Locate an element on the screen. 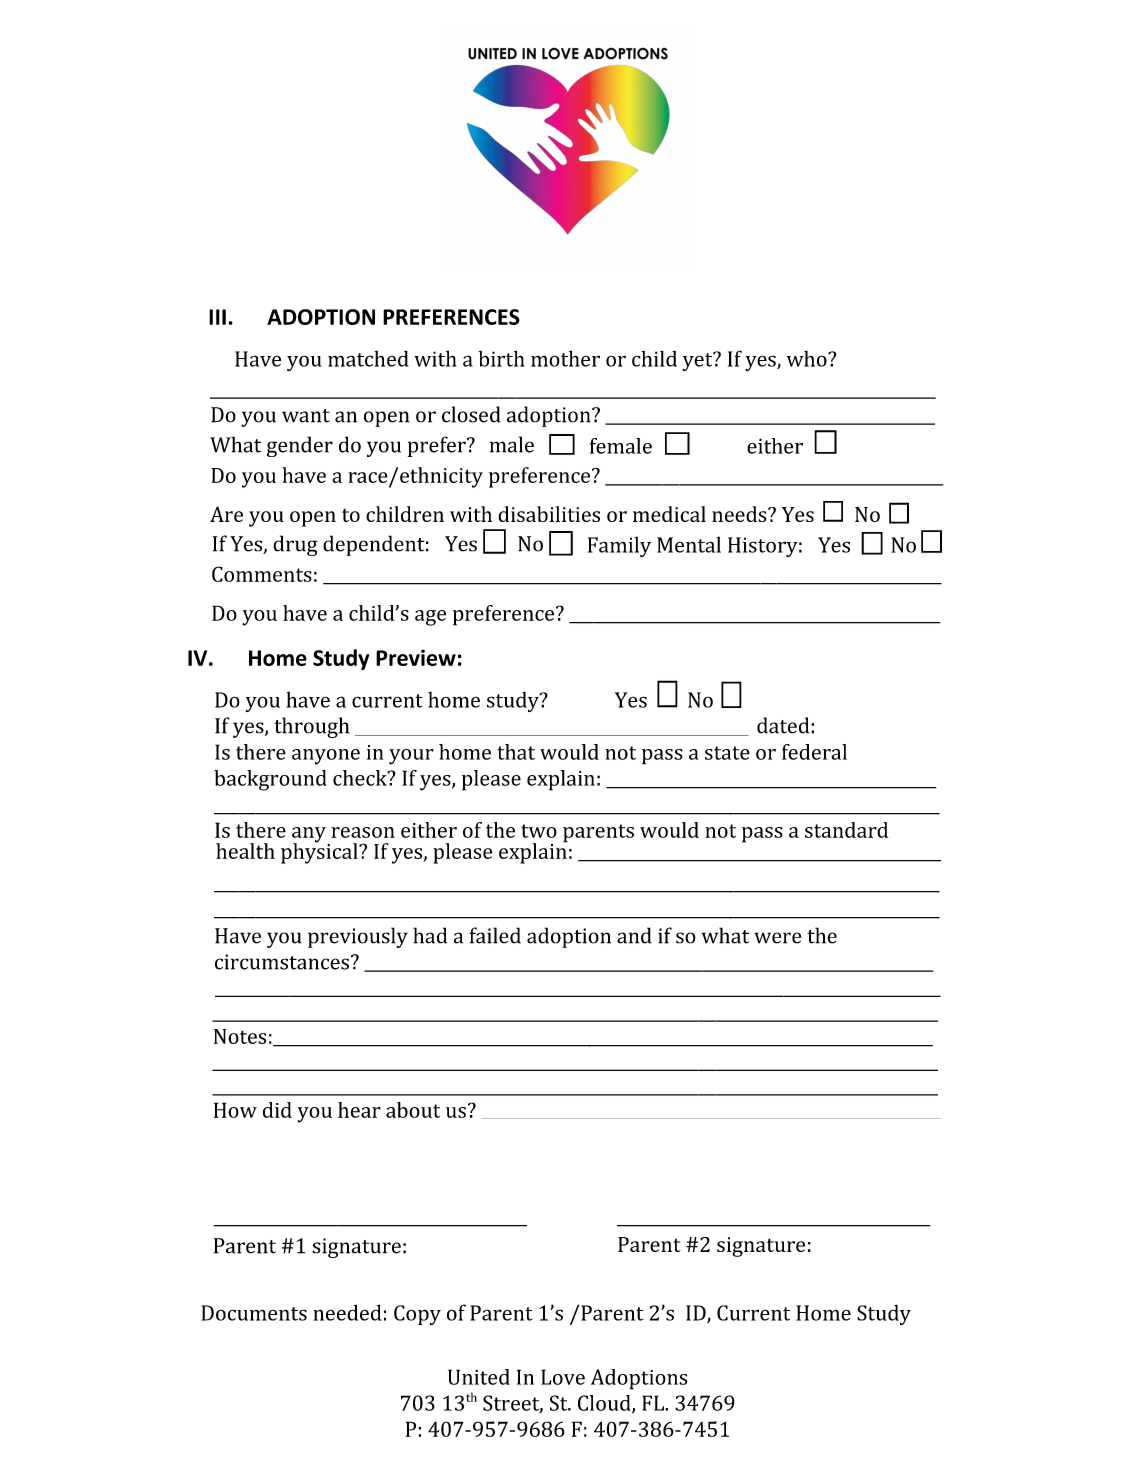  circumstances is located at coordinates (282, 962).
